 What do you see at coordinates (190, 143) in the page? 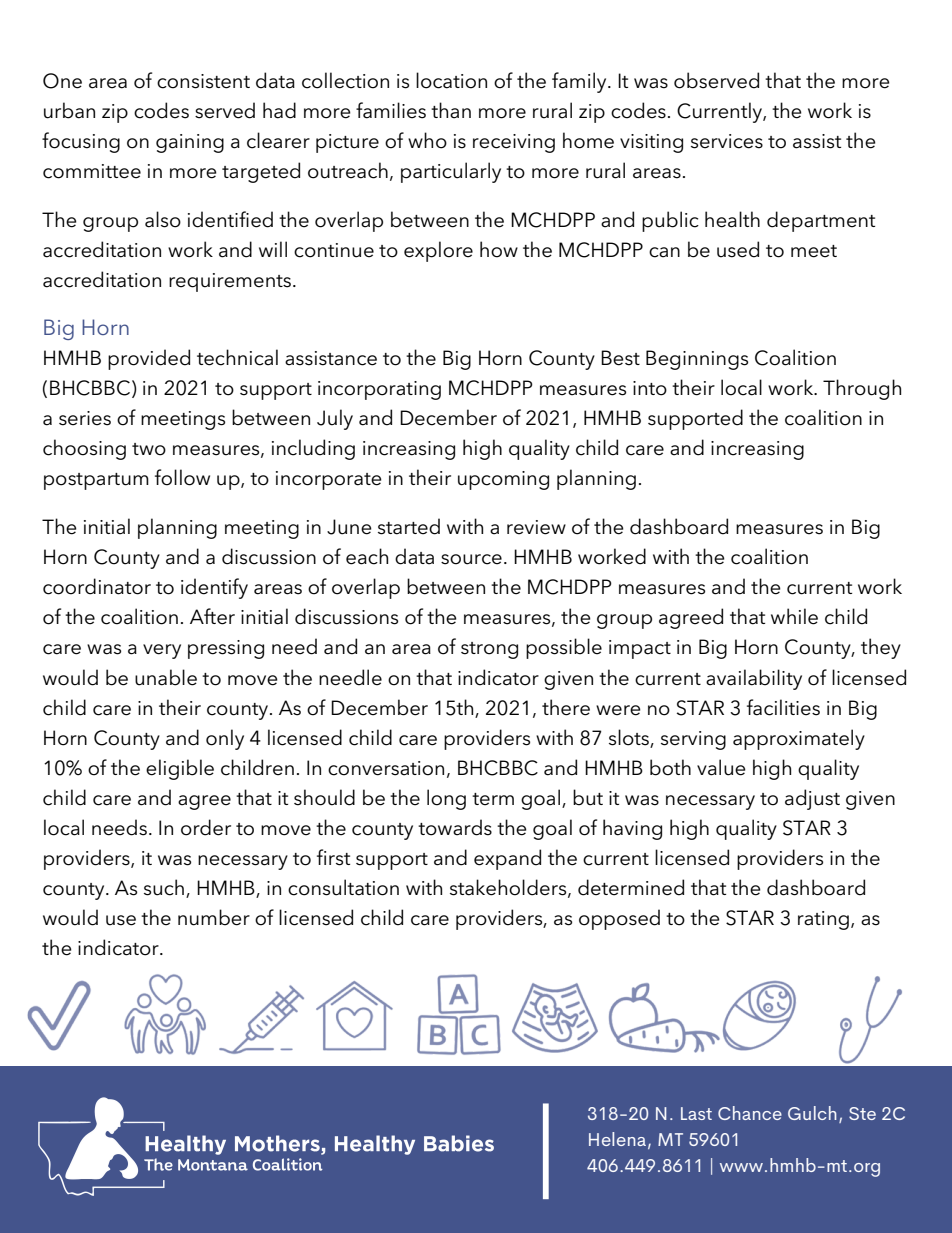
I see `gaining` at bounding box center [190, 143].
